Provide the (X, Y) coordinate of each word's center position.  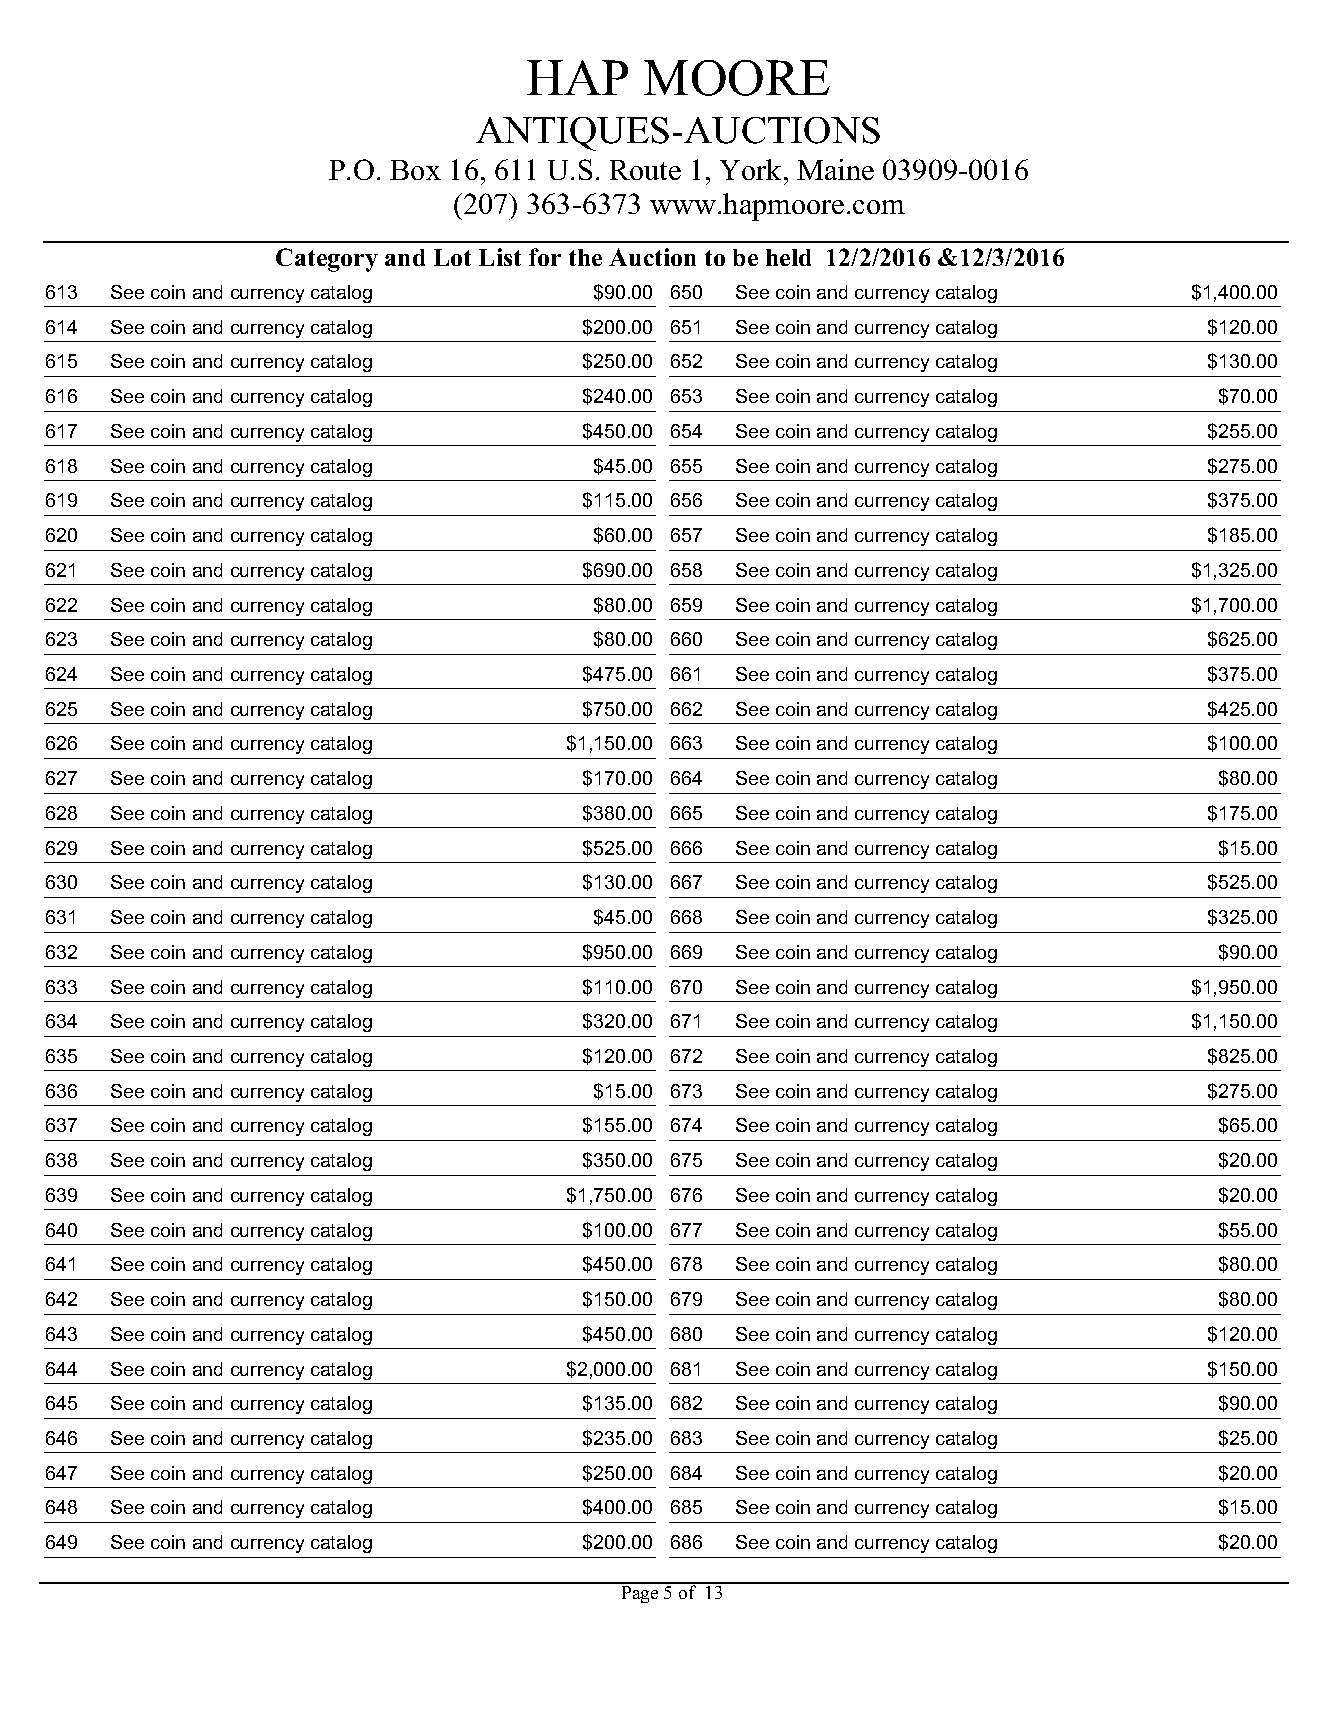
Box (415, 170)
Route (645, 170)
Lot (452, 257)
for (545, 257)
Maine (835, 169)
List (500, 257)
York (752, 169)
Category (327, 260)
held (788, 257)
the (585, 257)
